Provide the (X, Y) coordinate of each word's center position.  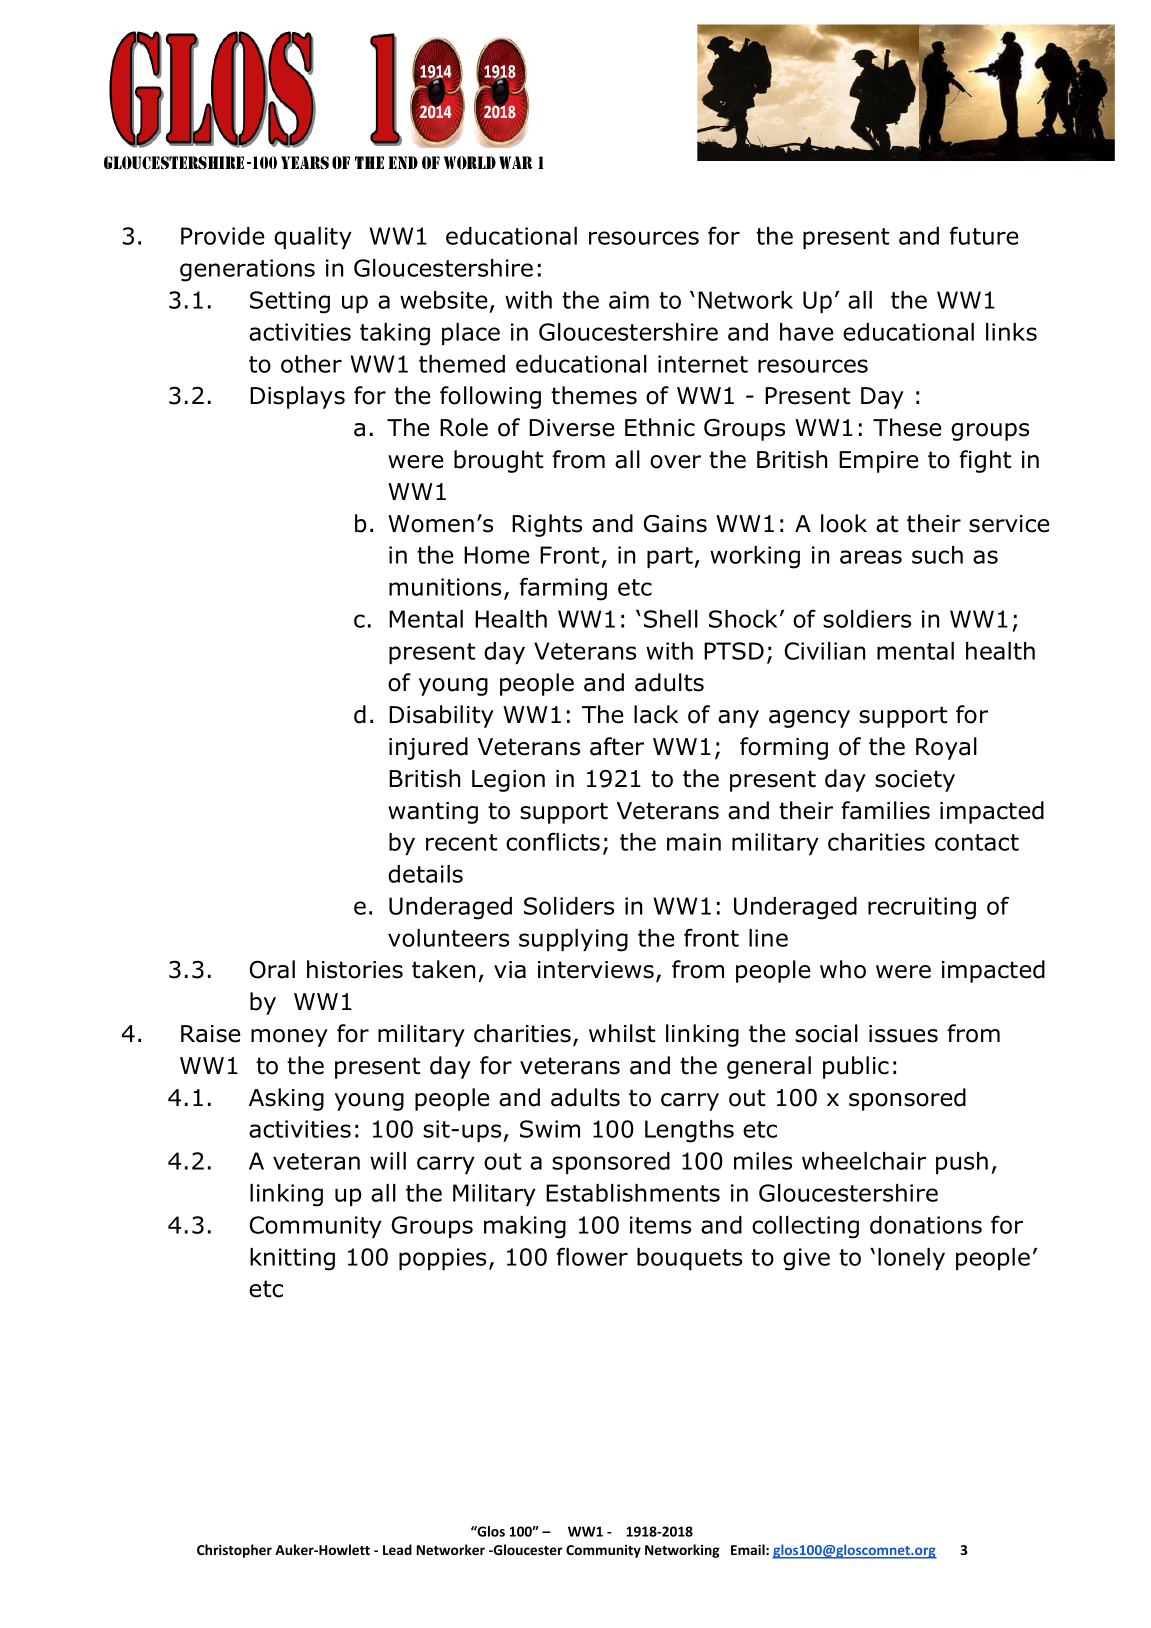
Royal (946, 748)
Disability (441, 716)
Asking (286, 1099)
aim (629, 300)
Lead (397, 1549)
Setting (290, 302)
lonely (911, 1259)
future (983, 235)
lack (656, 714)
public (856, 1067)
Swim (550, 1129)
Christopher (234, 1551)
